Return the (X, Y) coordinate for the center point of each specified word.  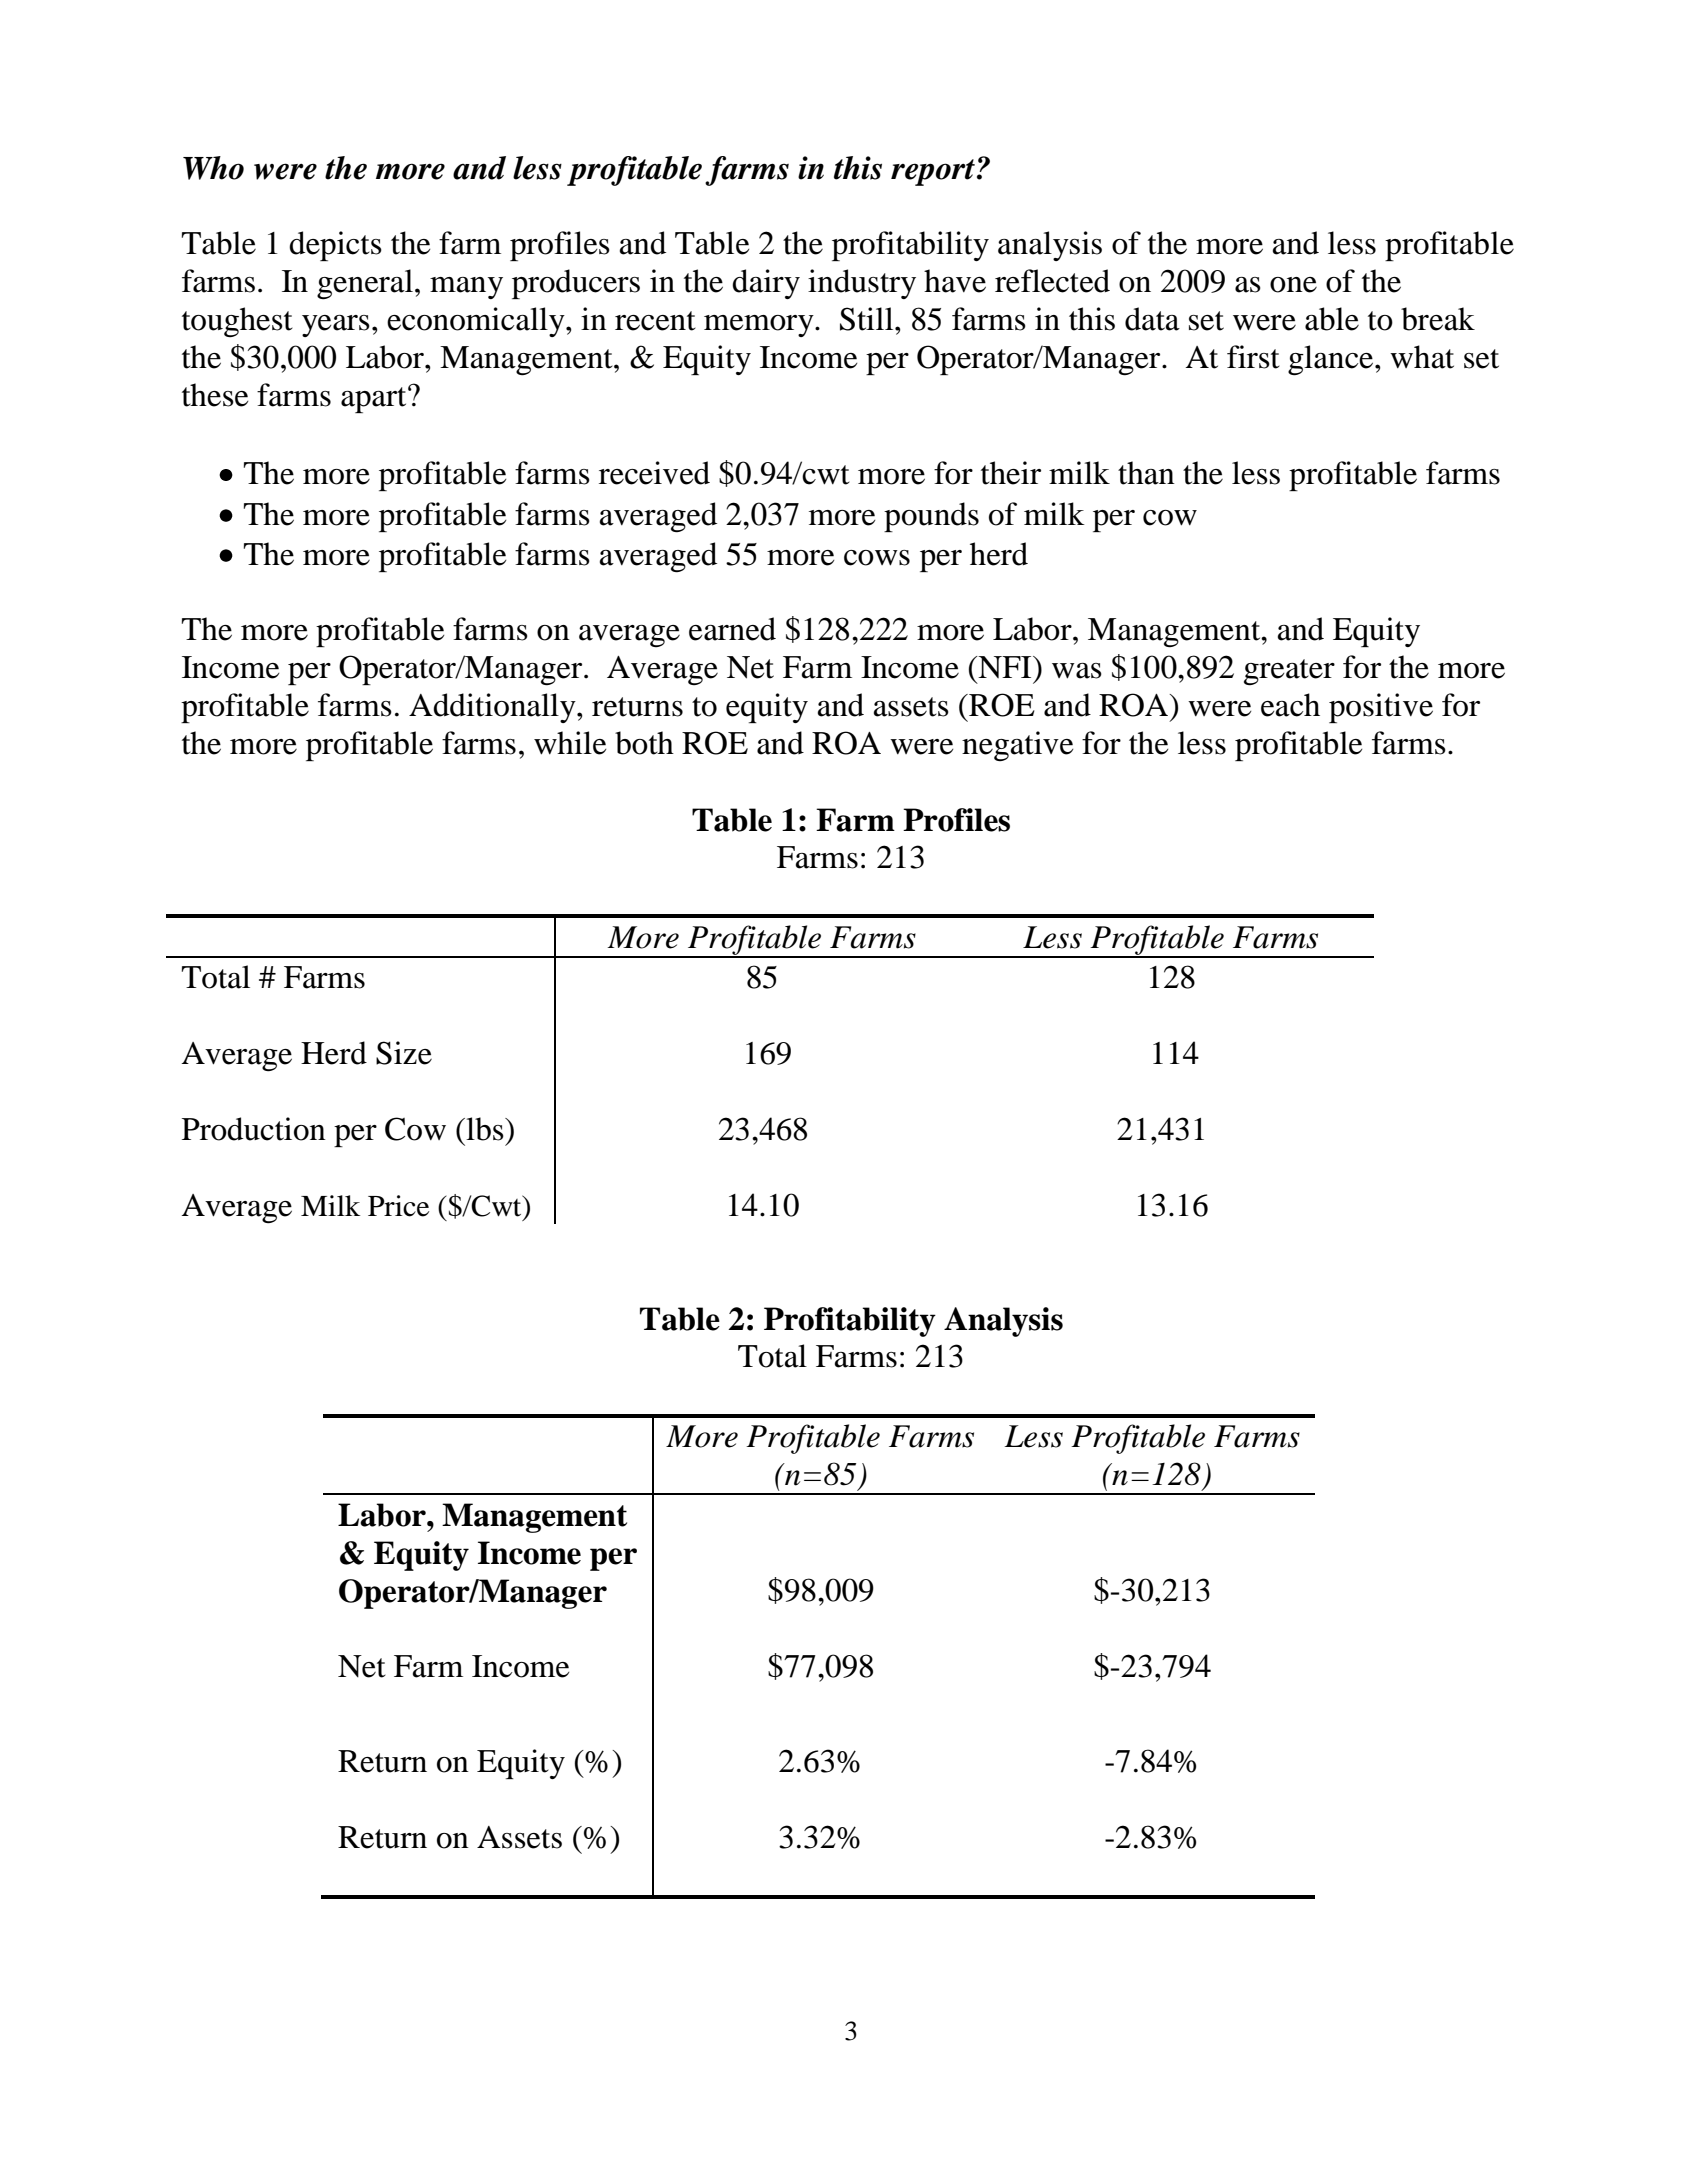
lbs (485, 1129)
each (1290, 705)
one (1293, 285)
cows (877, 558)
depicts (335, 246)
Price (398, 1206)
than (1146, 473)
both (644, 743)
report (933, 172)
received (654, 473)
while (570, 743)
